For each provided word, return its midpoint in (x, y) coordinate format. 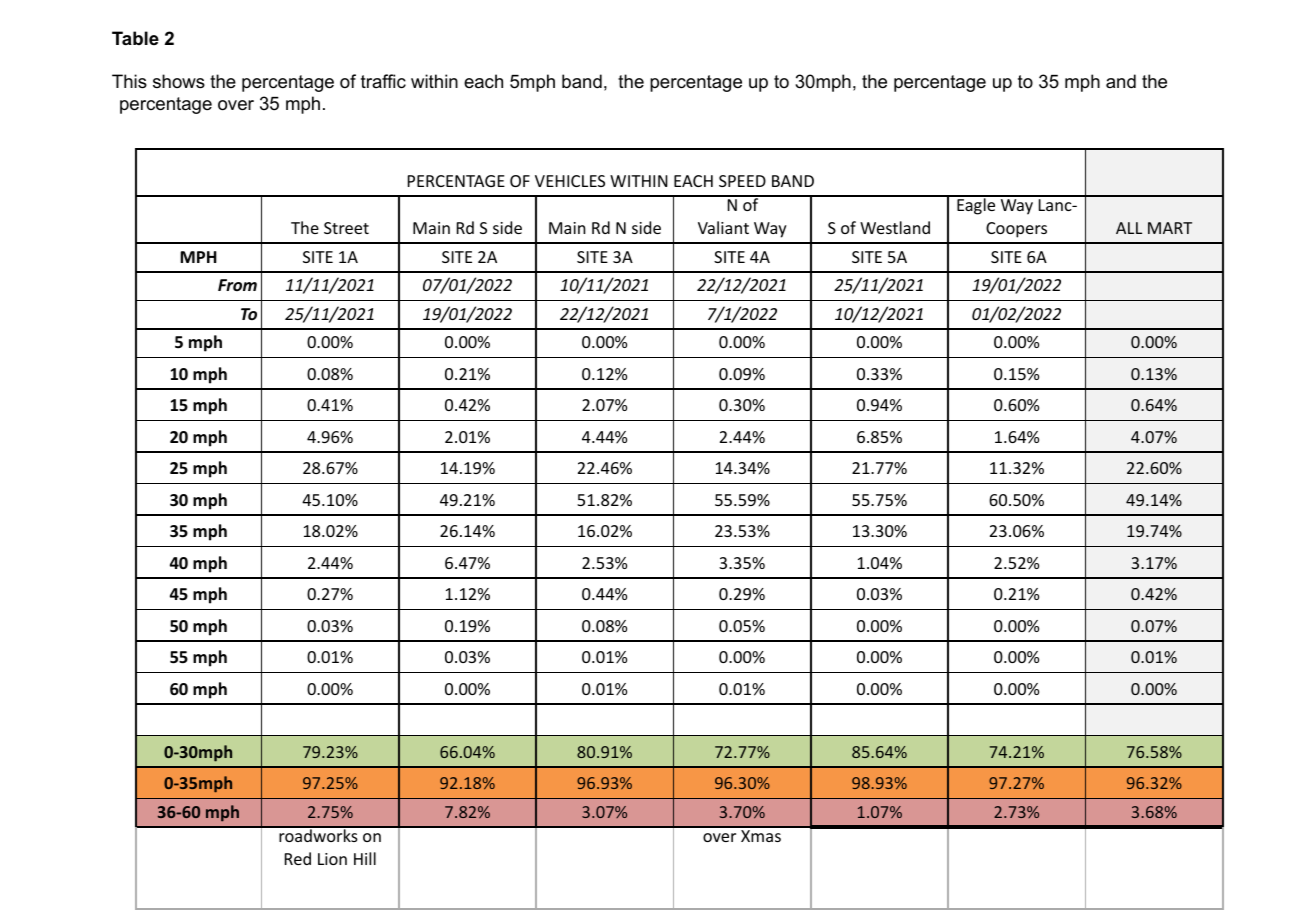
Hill (365, 858)
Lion (332, 859)
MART (1170, 228)
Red (298, 858)
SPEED (742, 181)
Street (346, 228)
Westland (895, 227)
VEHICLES (570, 181)
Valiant (723, 227)
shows (179, 81)
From (237, 285)
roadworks (318, 834)
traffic (383, 81)
